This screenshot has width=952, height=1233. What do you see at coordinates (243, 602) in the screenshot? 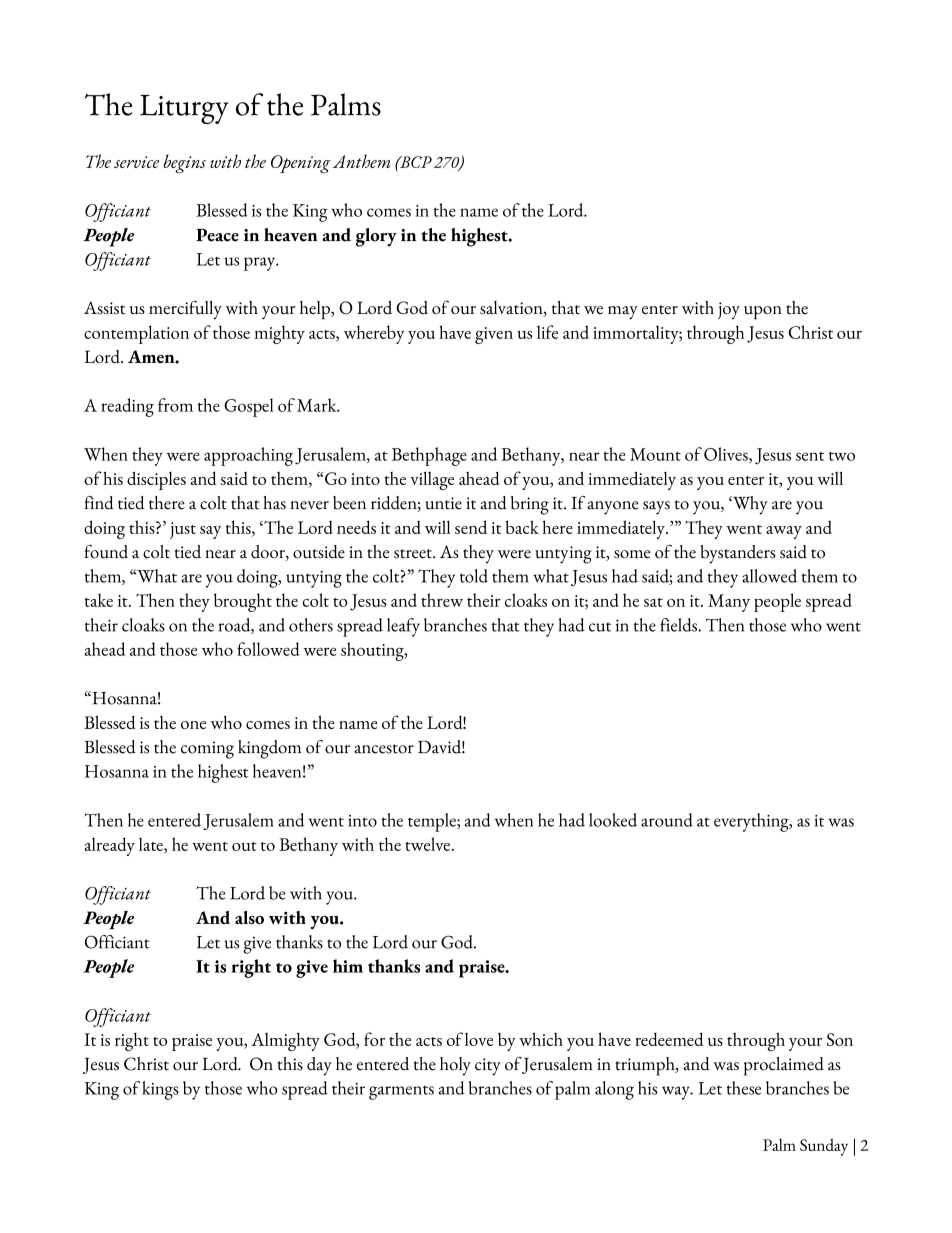
I see `brought` at bounding box center [243, 602].
